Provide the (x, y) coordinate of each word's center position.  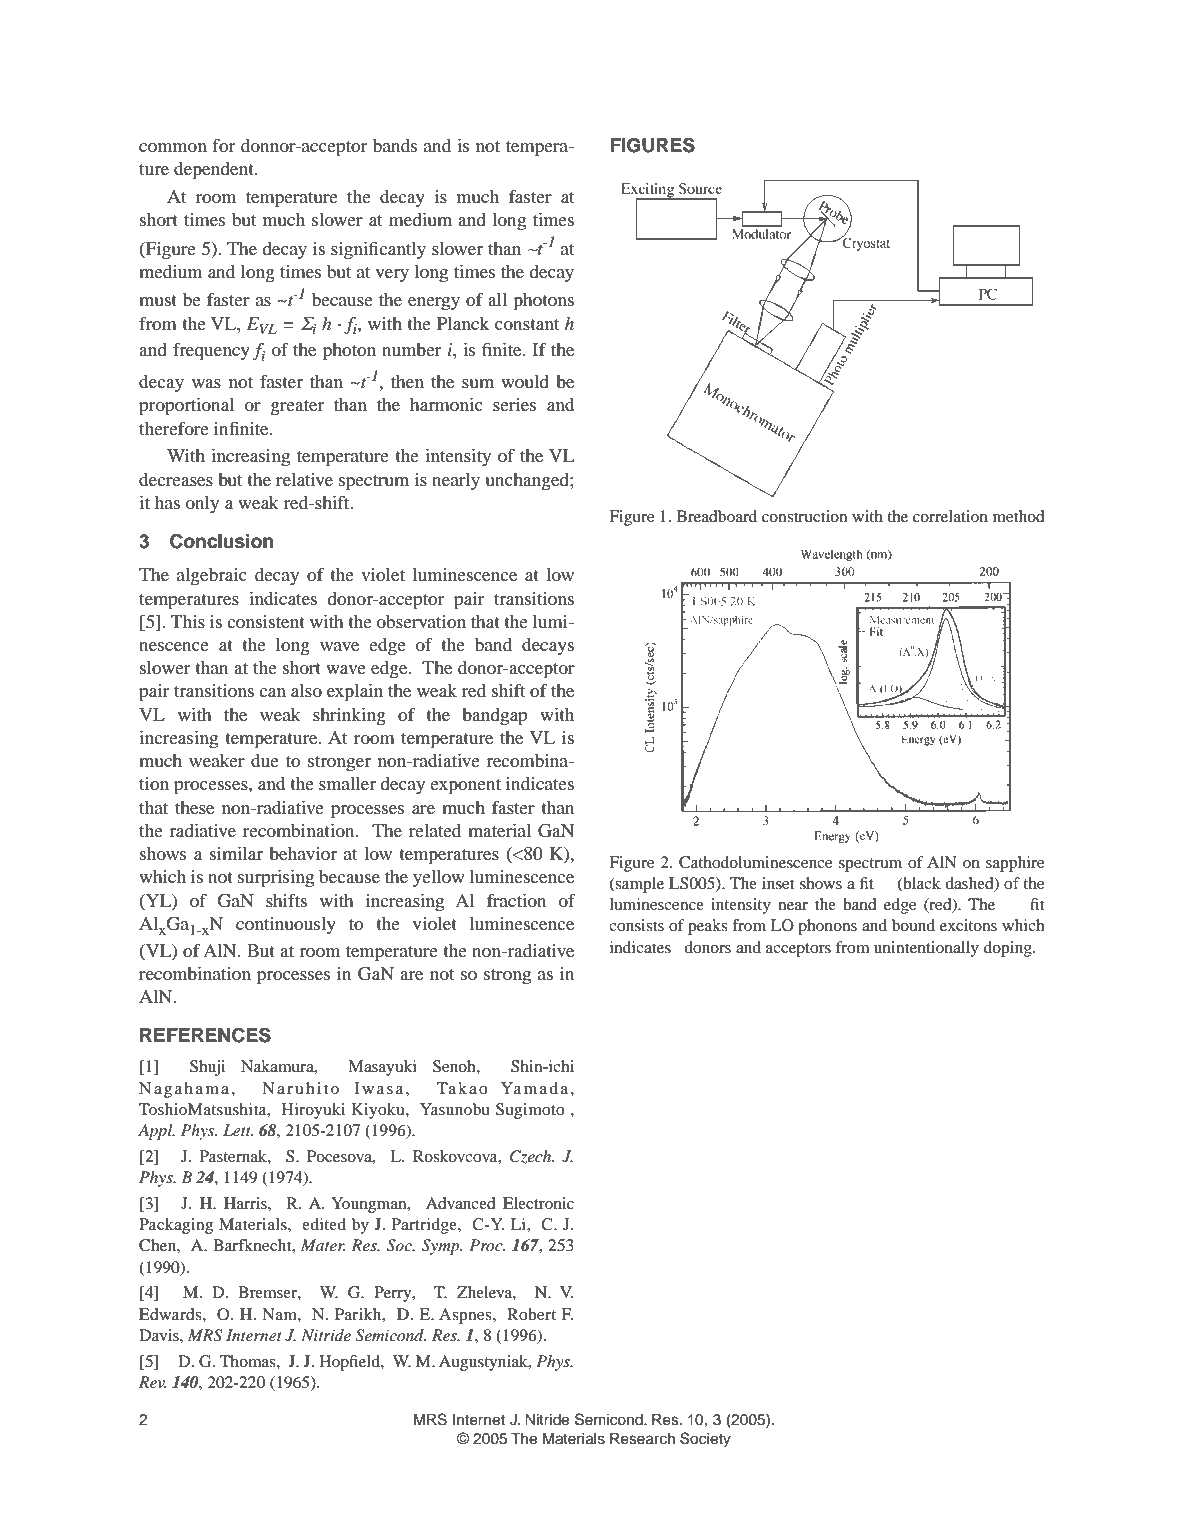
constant (527, 324)
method (1019, 516)
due (265, 760)
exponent (465, 787)
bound (913, 925)
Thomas (249, 1361)
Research (642, 1439)
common (173, 147)
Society (705, 1440)
